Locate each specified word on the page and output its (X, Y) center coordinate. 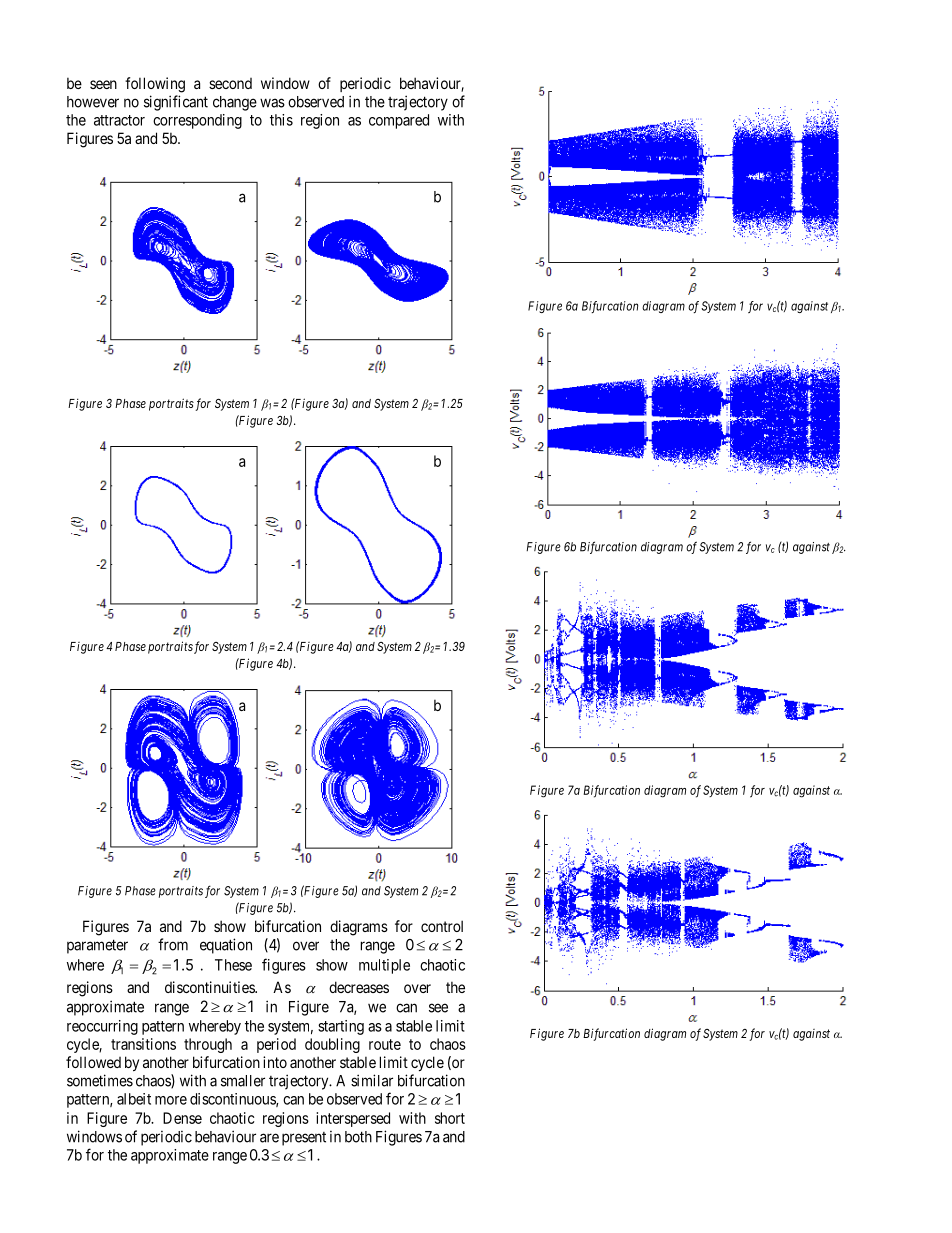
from (173, 944)
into (275, 1062)
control (442, 926)
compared (399, 121)
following (155, 85)
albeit (134, 1099)
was (272, 103)
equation (226, 946)
